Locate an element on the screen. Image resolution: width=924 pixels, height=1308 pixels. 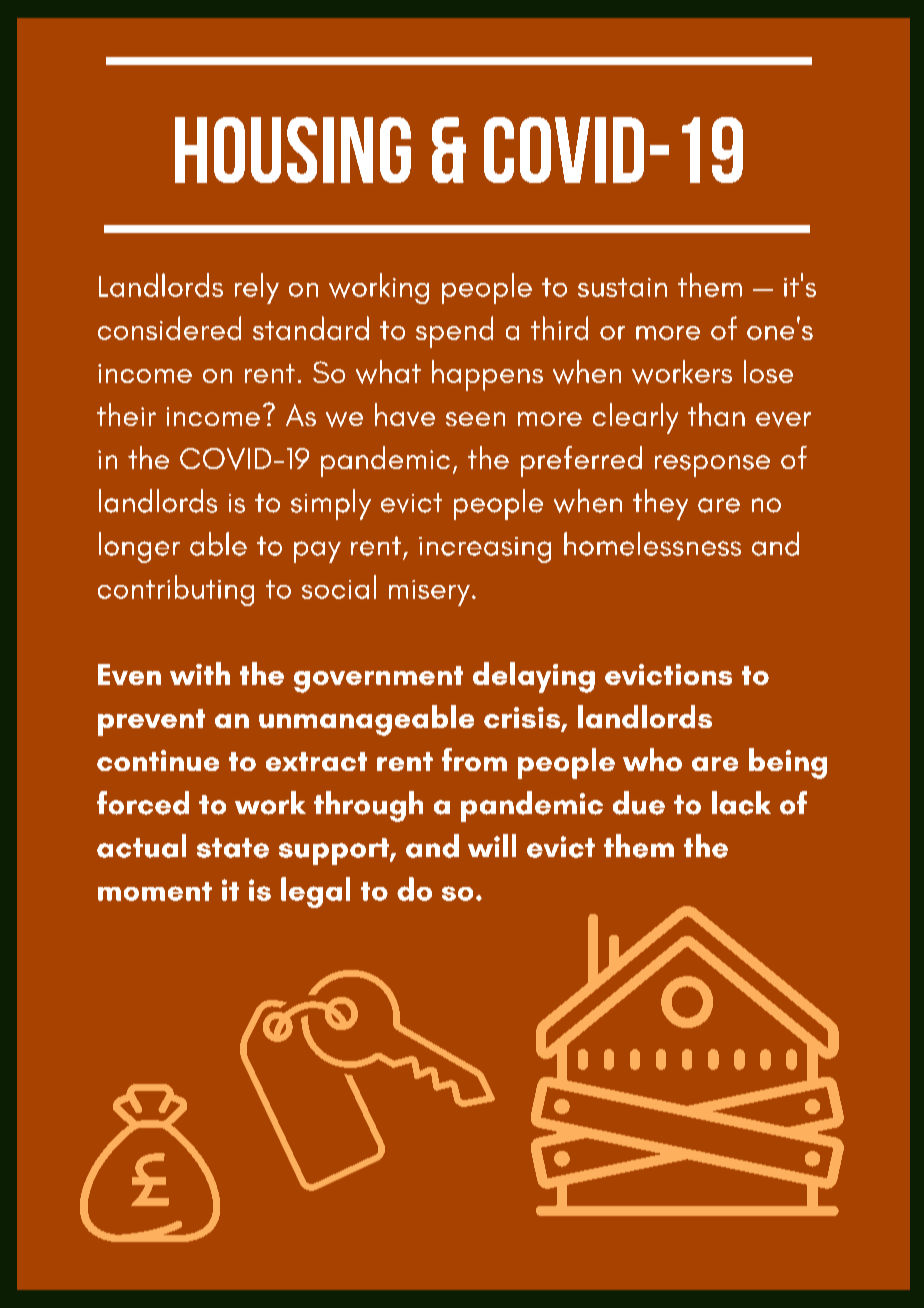
longer is located at coordinates (139, 547).
